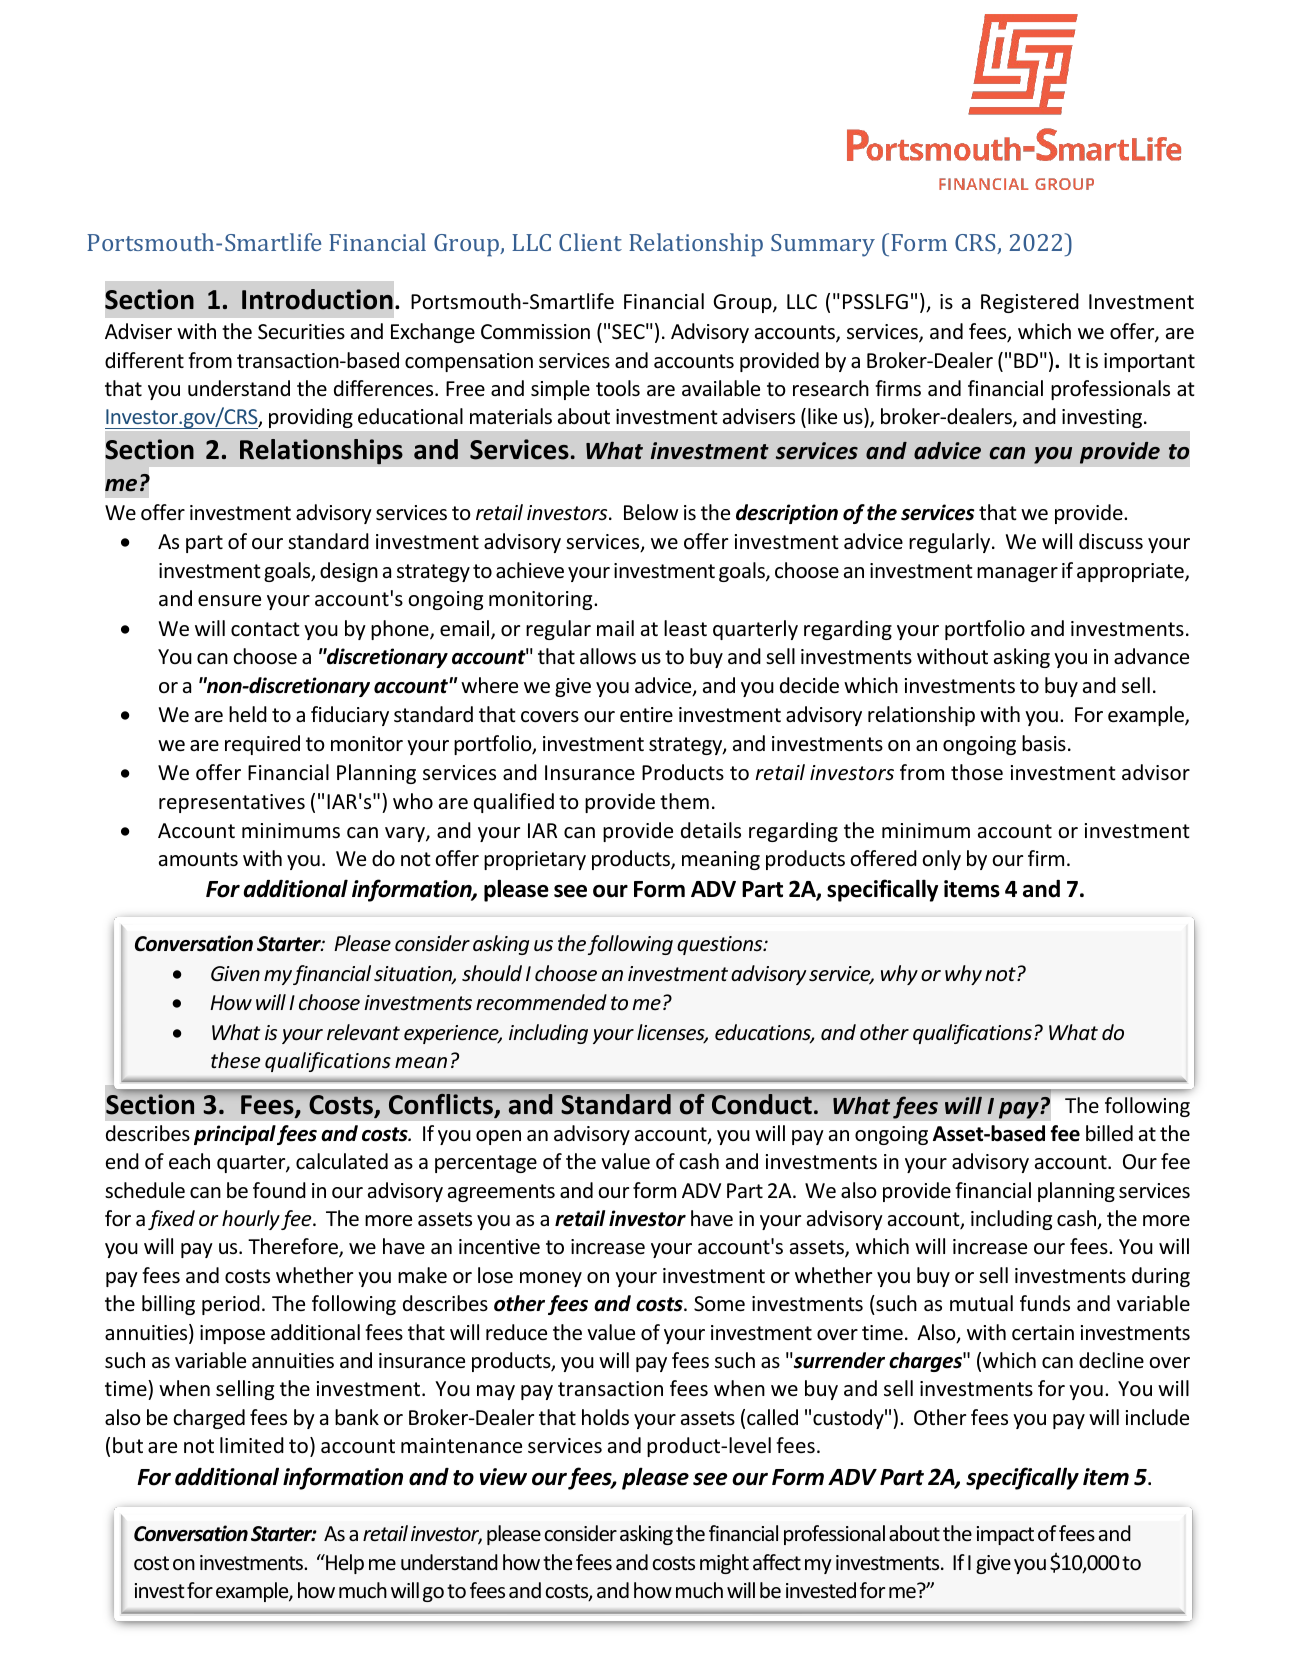 This document has width=1294, height=1674. Describe the element at coordinates (1109, 1133) in the document. I see `billed` at that location.
